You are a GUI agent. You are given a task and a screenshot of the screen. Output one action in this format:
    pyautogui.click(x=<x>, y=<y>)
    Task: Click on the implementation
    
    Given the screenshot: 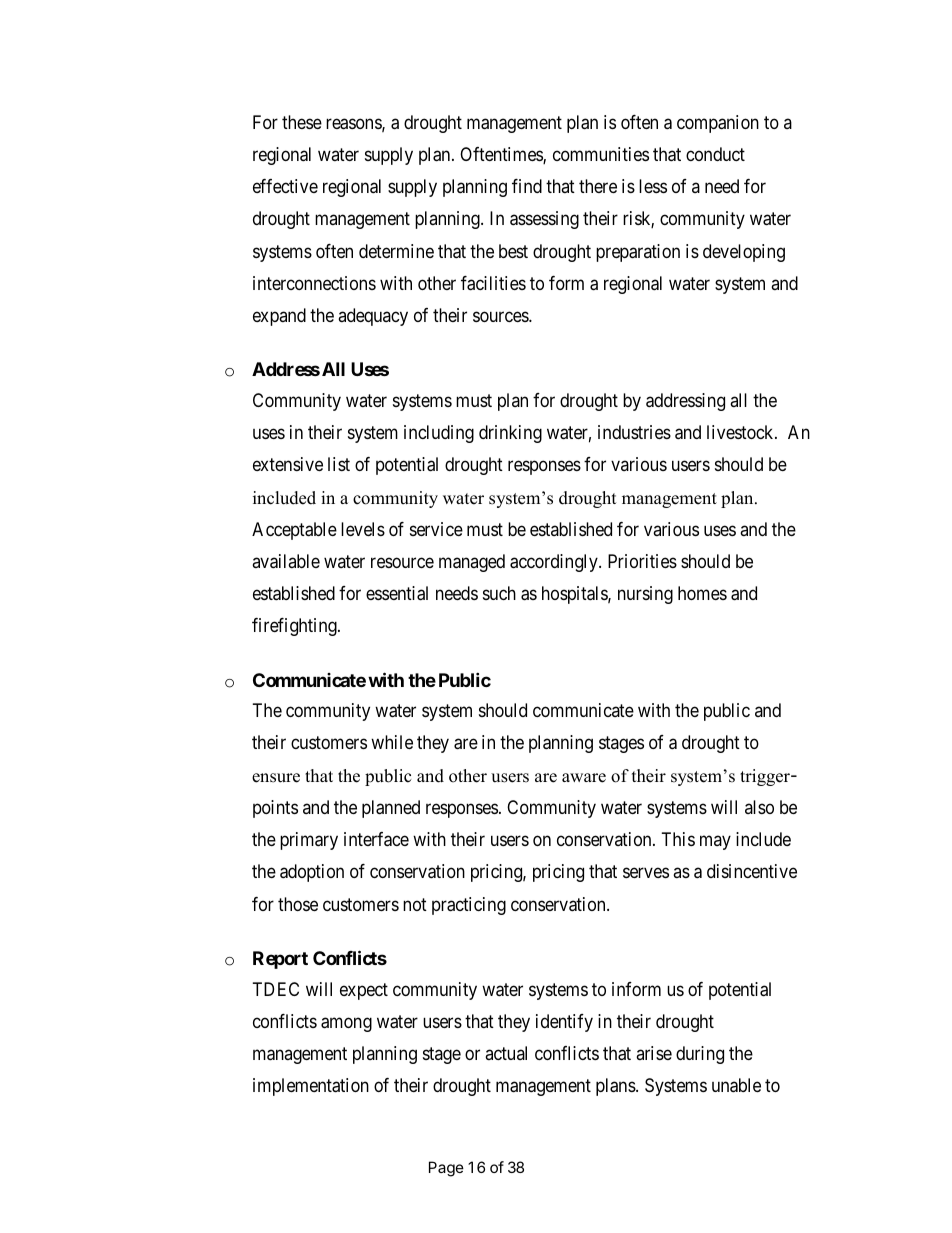 What is the action you would take?
    pyautogui.click(x=311, y=1087)
